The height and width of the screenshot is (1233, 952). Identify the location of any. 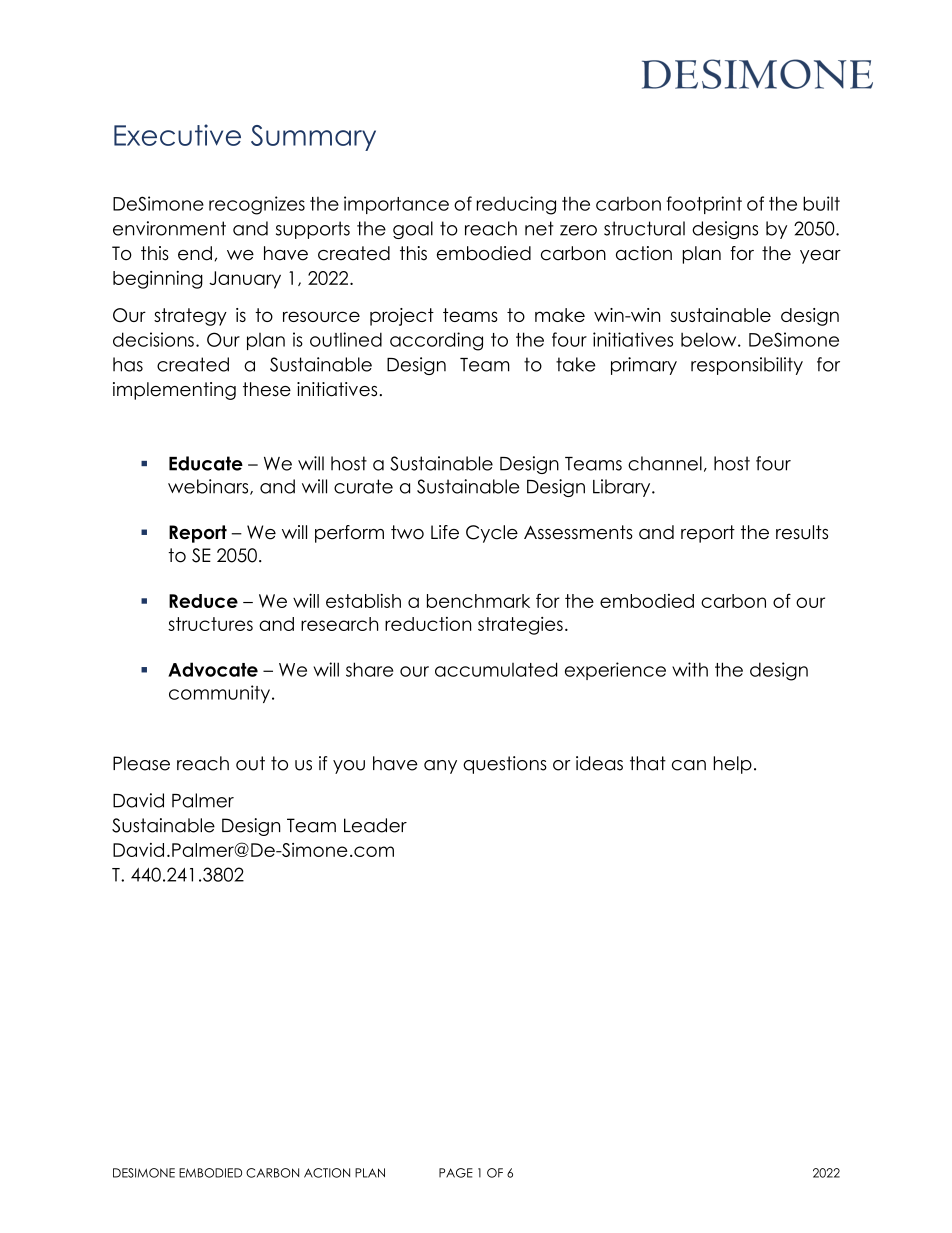
(440, 767).
